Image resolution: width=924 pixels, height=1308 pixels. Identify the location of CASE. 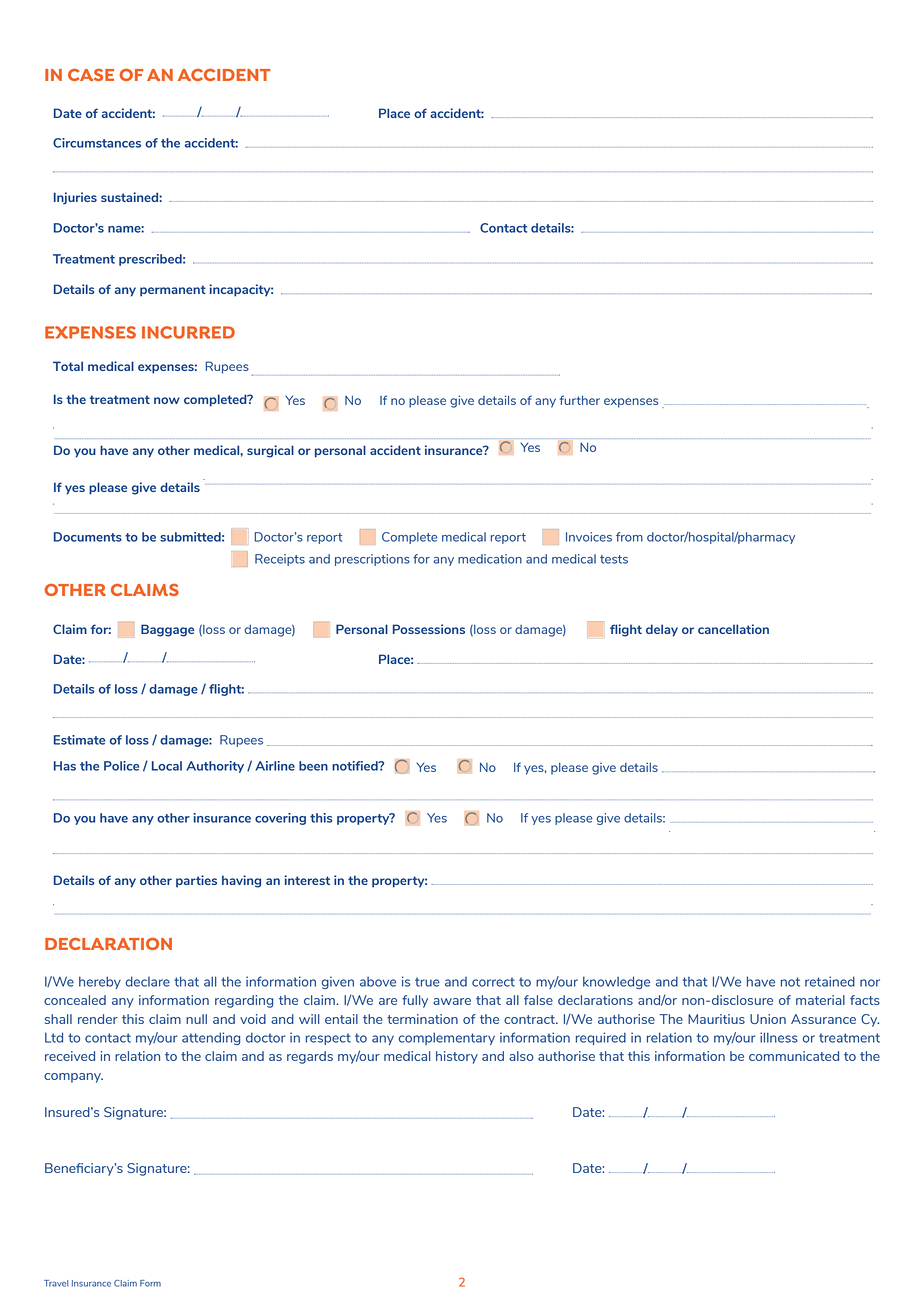
(91, 75).
